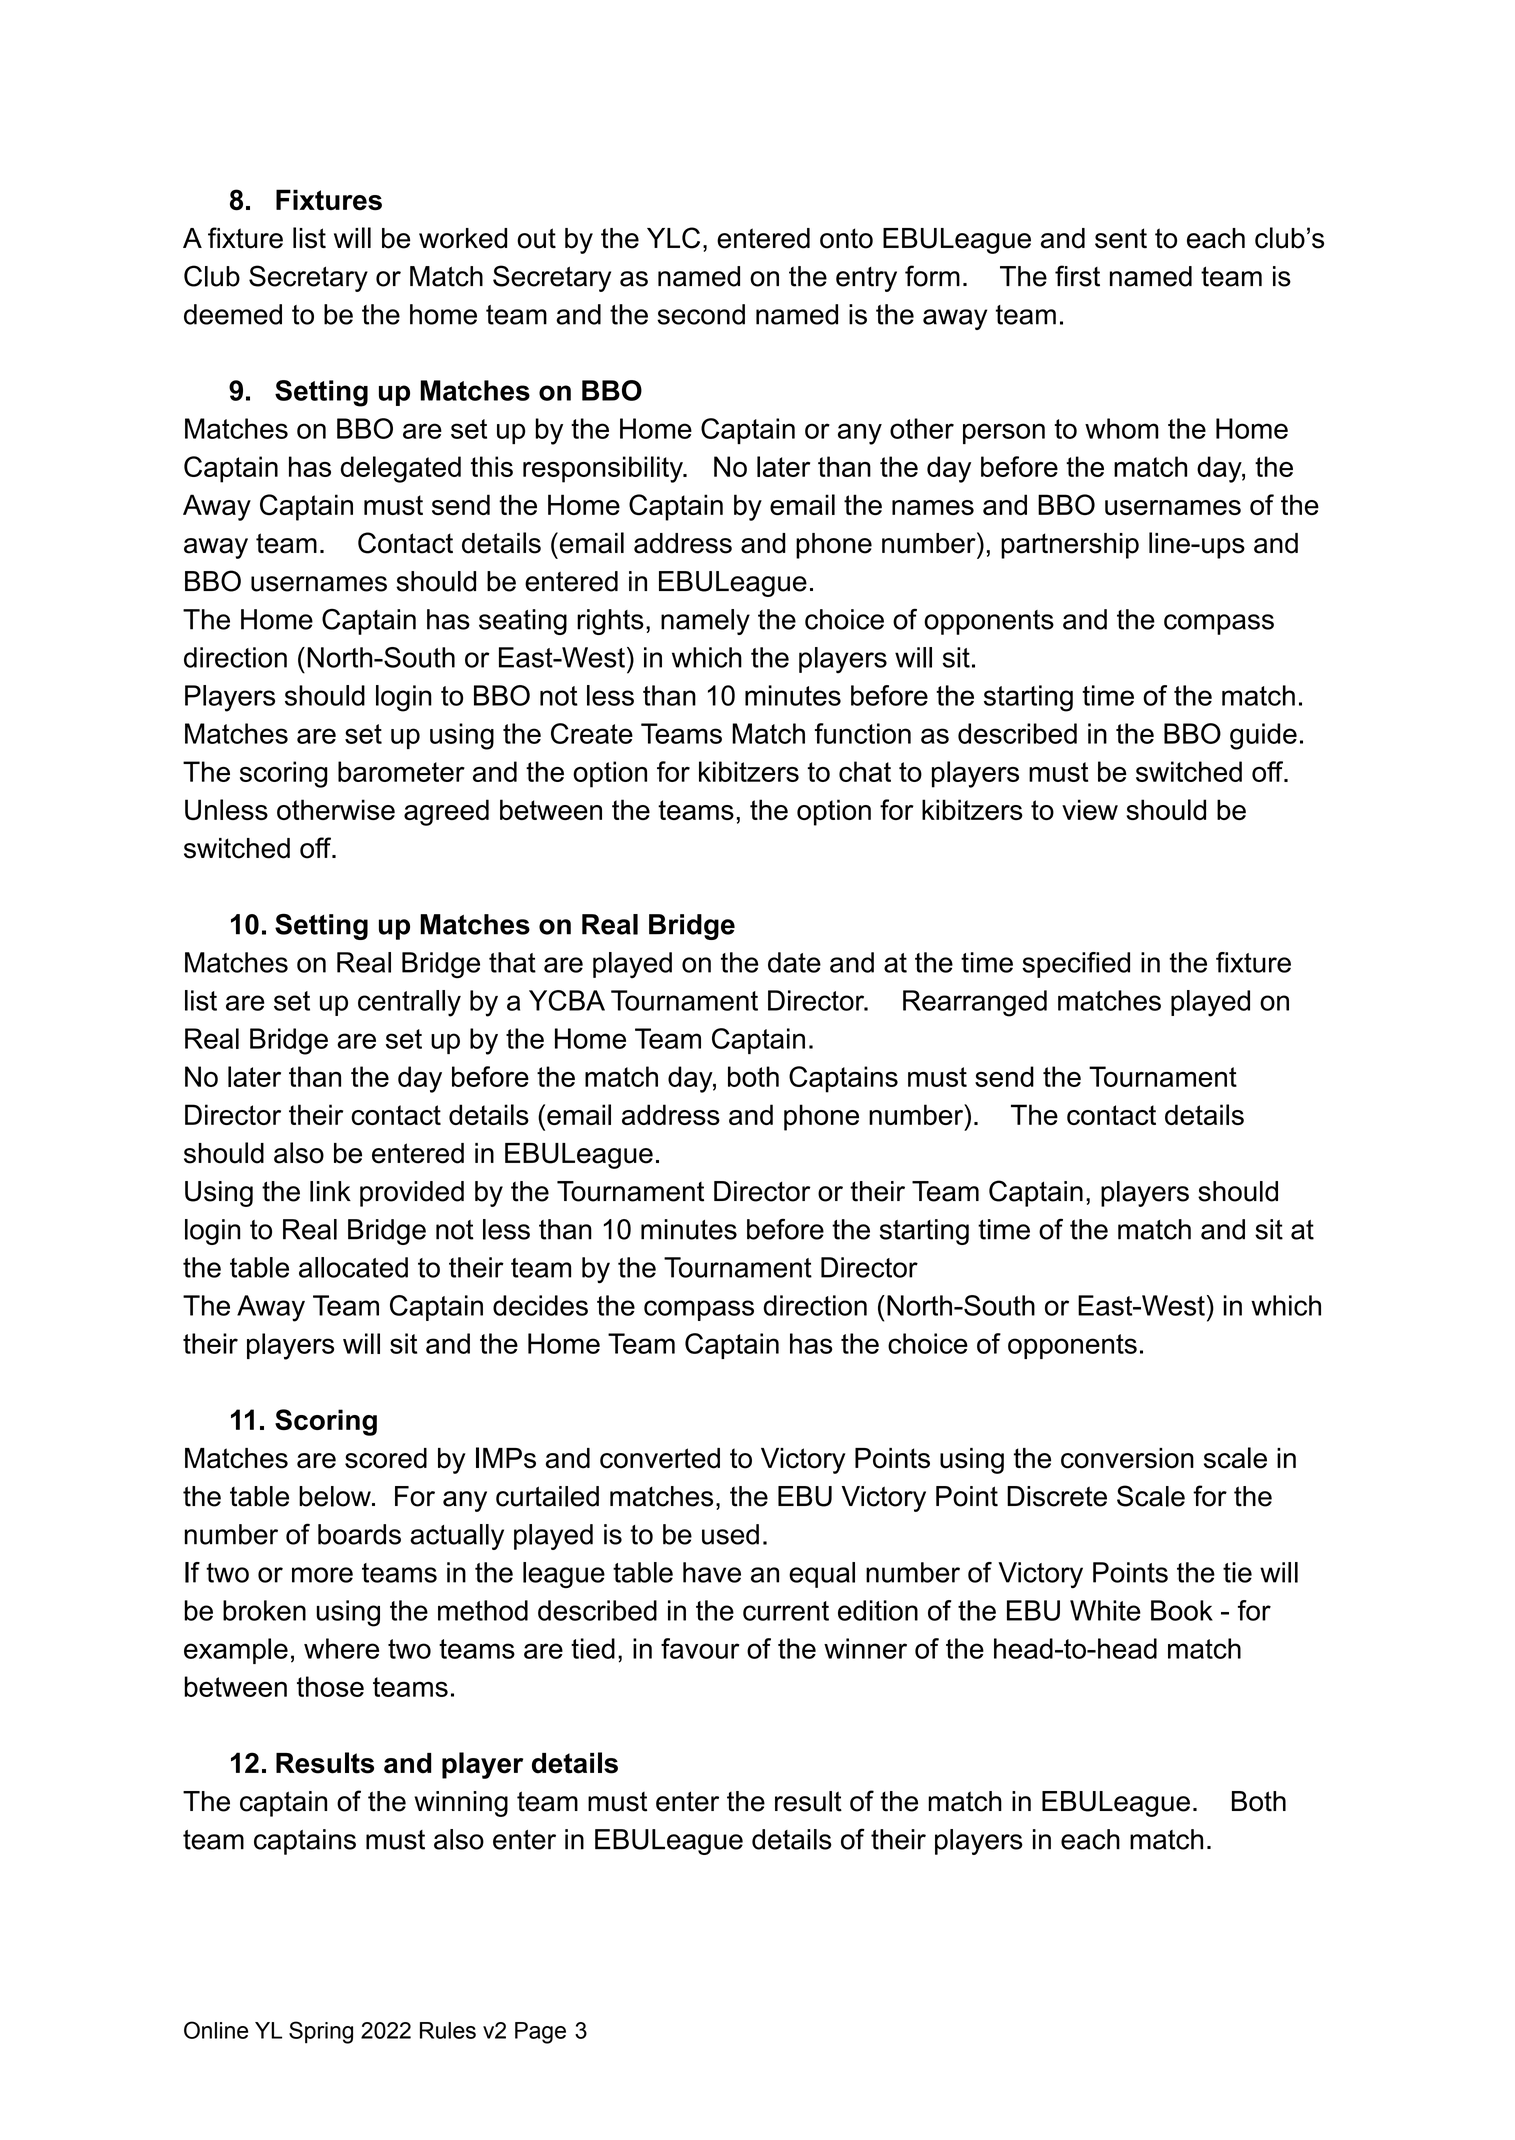  Describe the element at coordinates (463, 238) in the screenshot. I see `worked` at that location.
